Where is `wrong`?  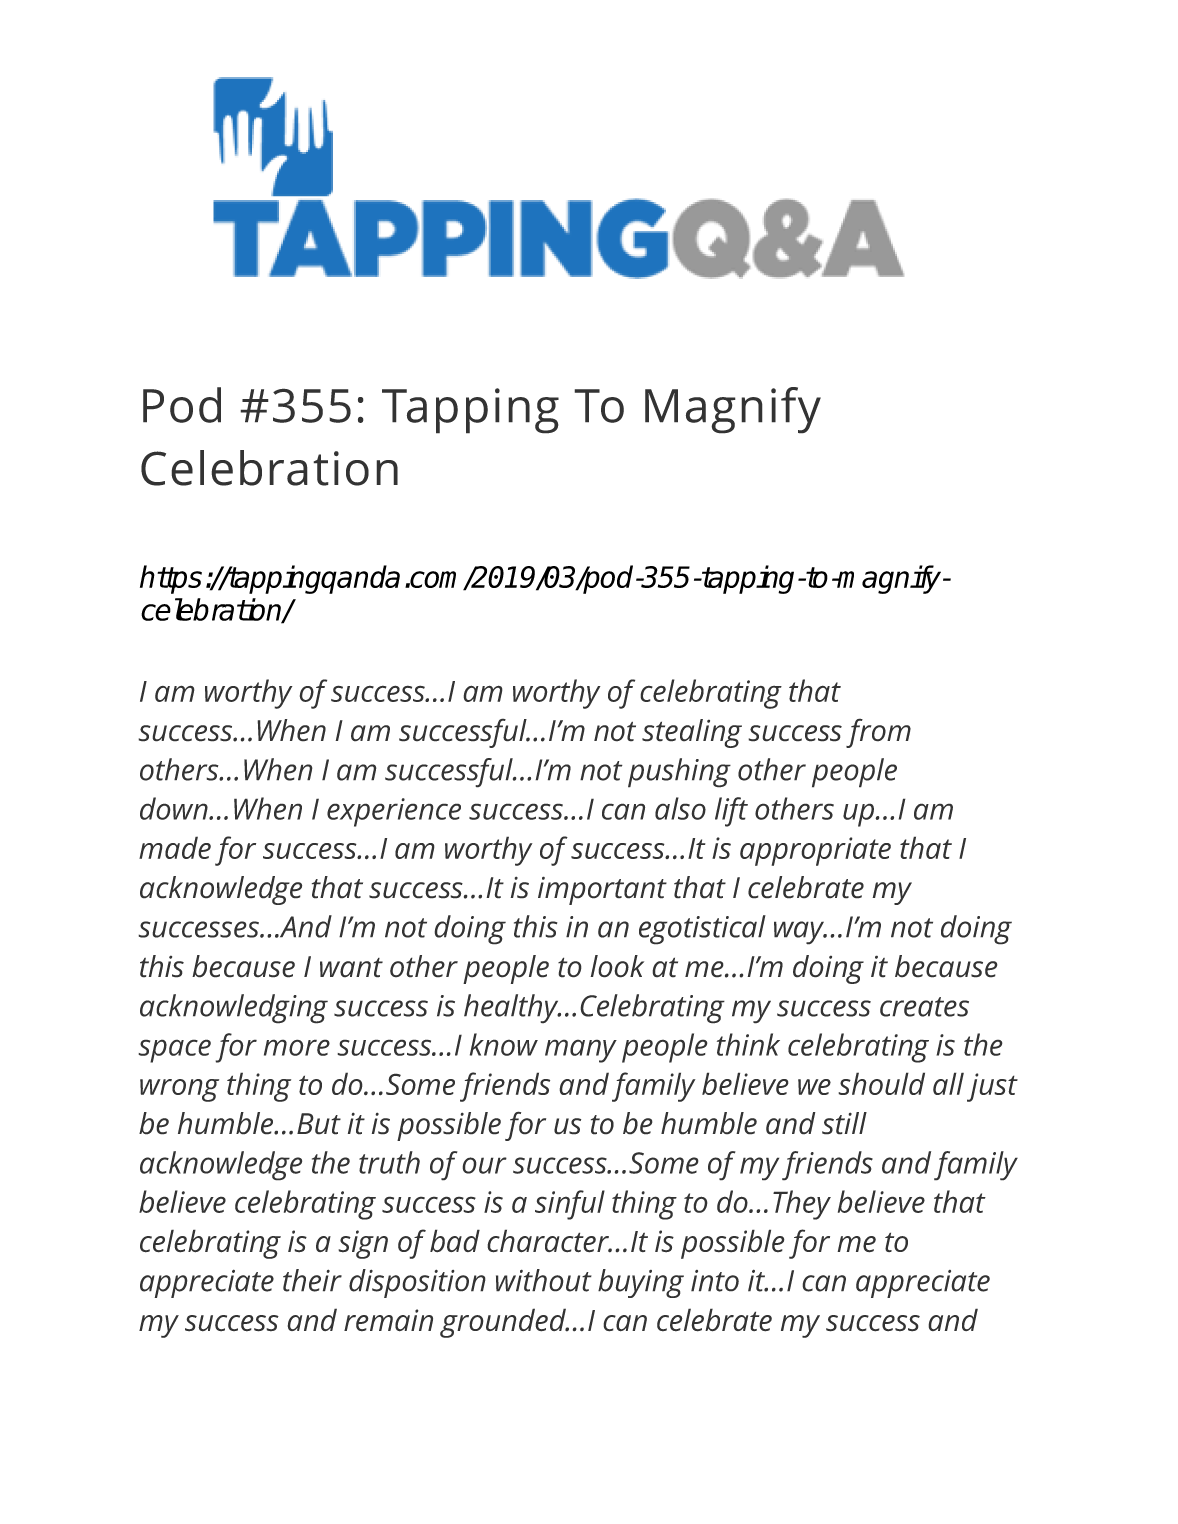
wrong is located at coordinates (179, 1090).
